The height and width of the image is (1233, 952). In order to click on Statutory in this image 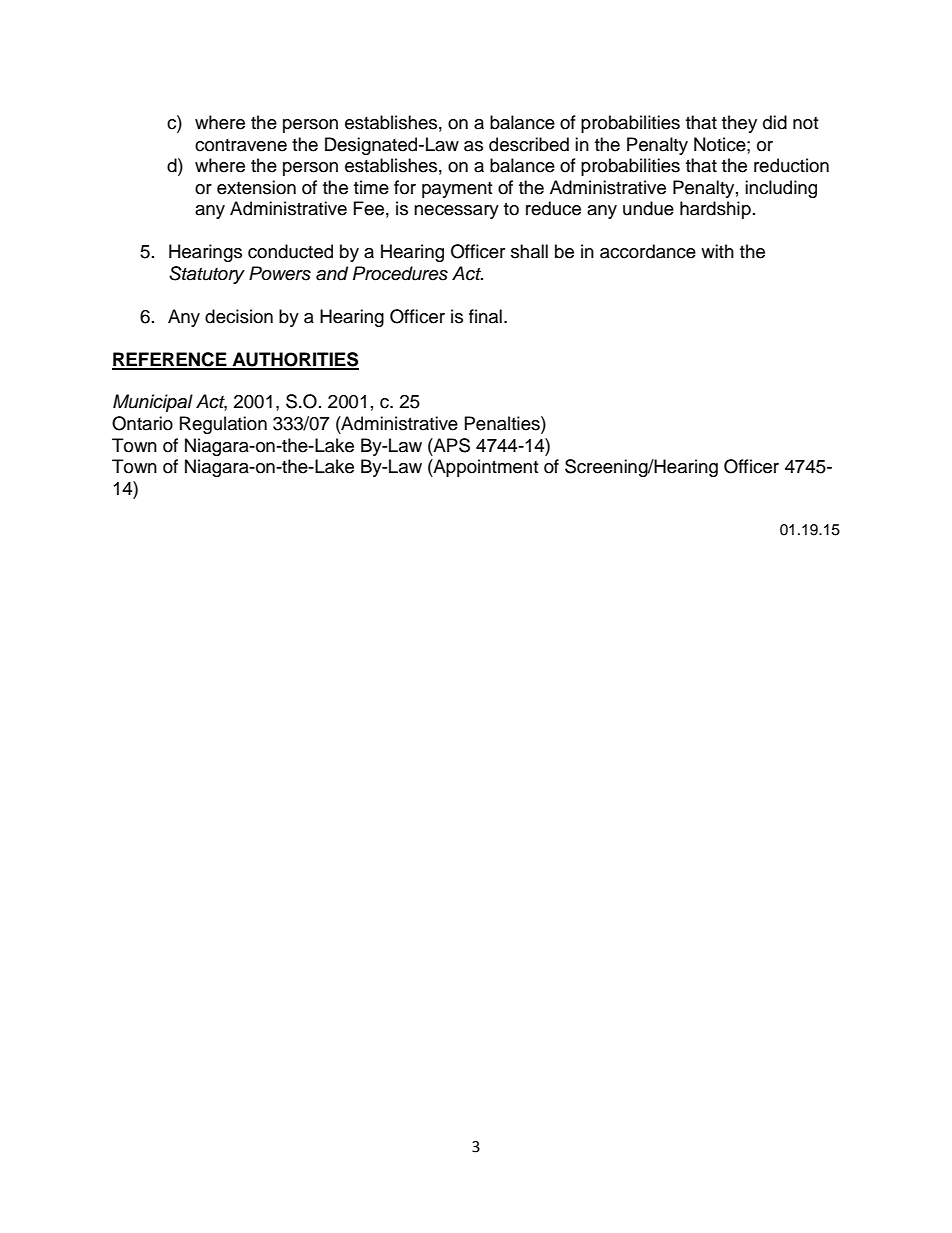, I will do `click(207, 275)`.
